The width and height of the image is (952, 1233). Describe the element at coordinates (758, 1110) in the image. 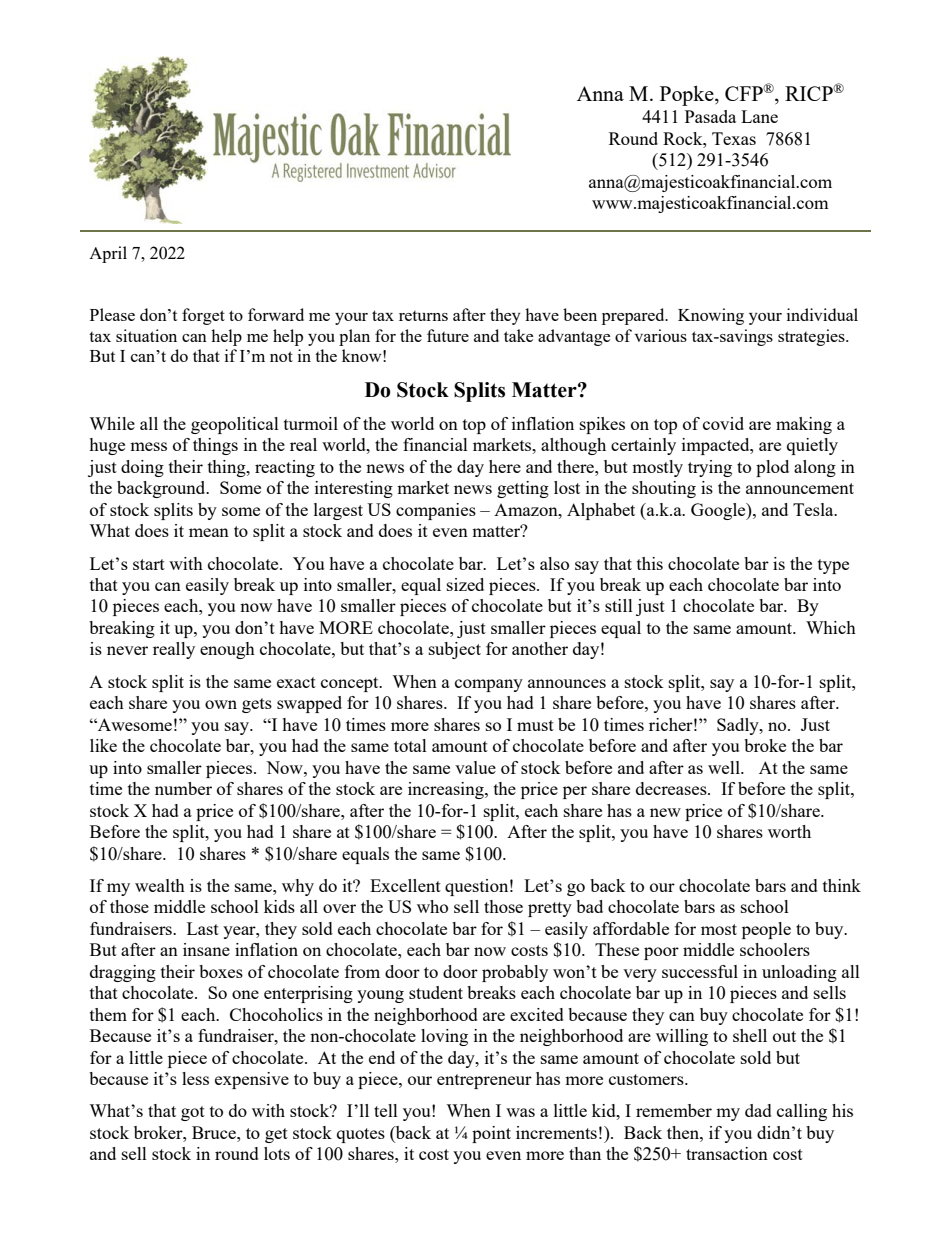

I see `dad` at that location.
